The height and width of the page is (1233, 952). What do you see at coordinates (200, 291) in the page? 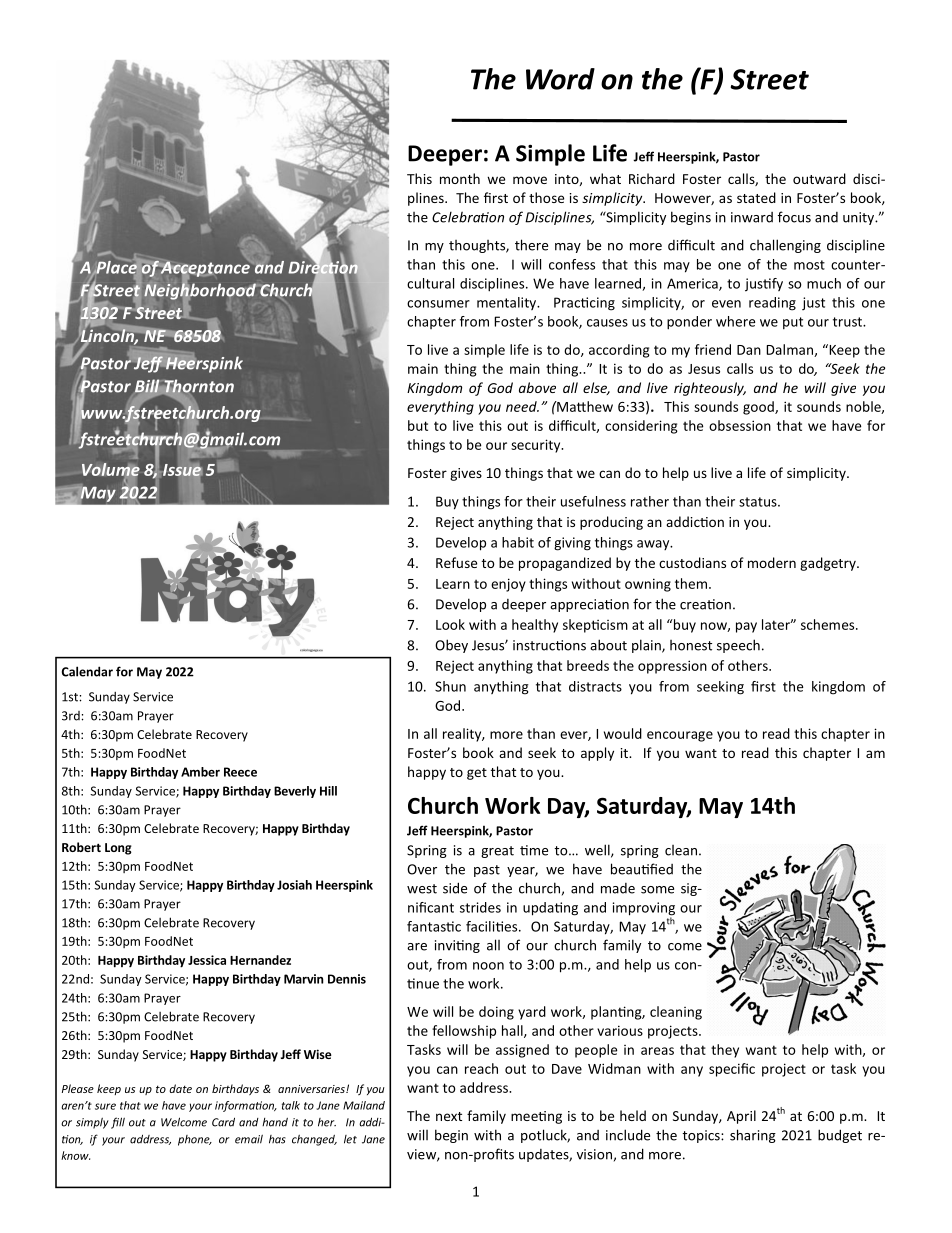
I see `Neighborhood` at bounding box center [200, 291].
